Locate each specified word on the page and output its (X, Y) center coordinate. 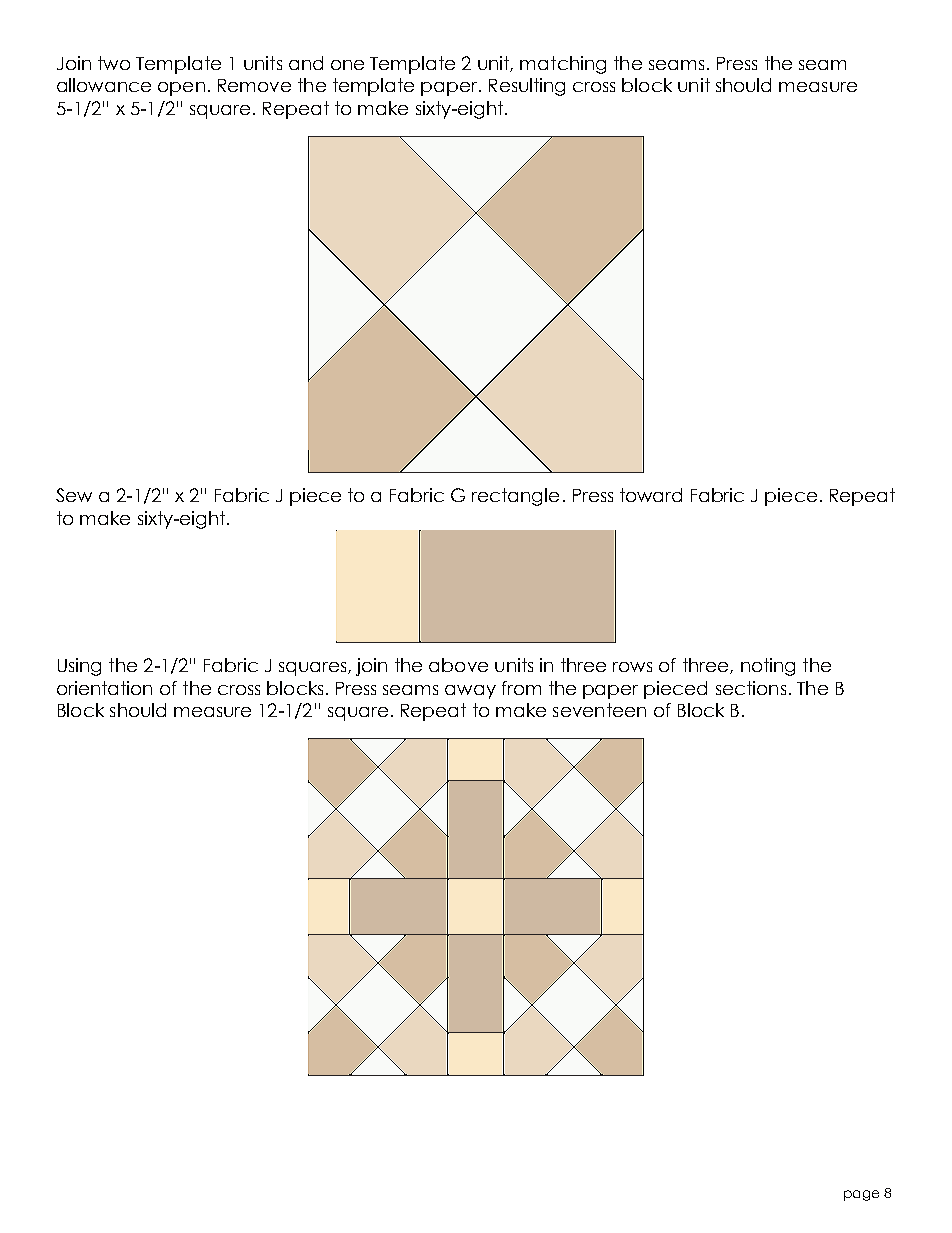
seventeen (599, 710)
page (861, 1195)
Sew (74, 495)
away (470, 692)
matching (563, 65)
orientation (104, 688)
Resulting (527, 87)
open (181, 89)
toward (651, 495)
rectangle (515, 497)
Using (79, 667)
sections (751, 688)
